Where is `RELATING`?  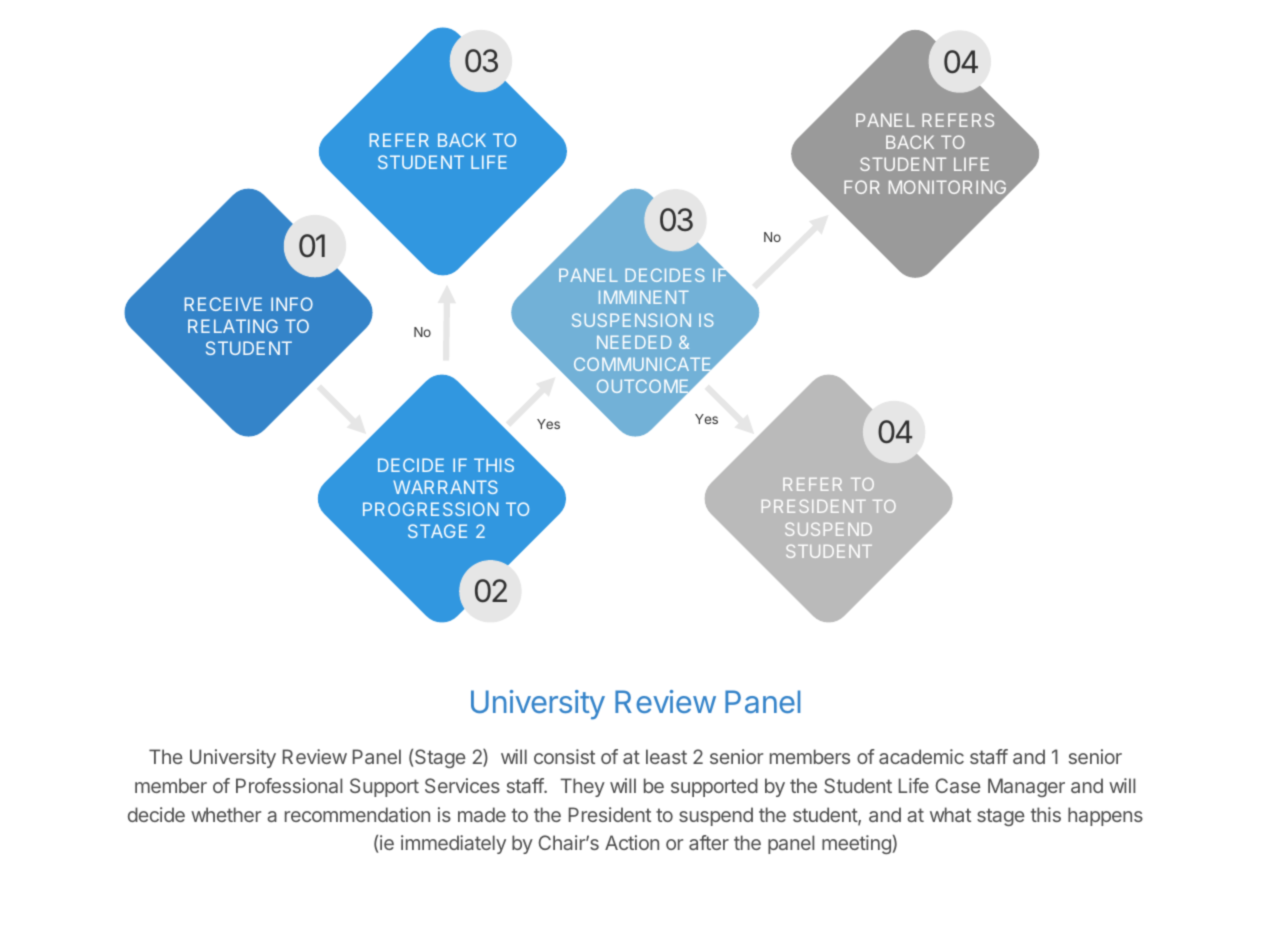
RELATING is located at coordinates (233, 326).
